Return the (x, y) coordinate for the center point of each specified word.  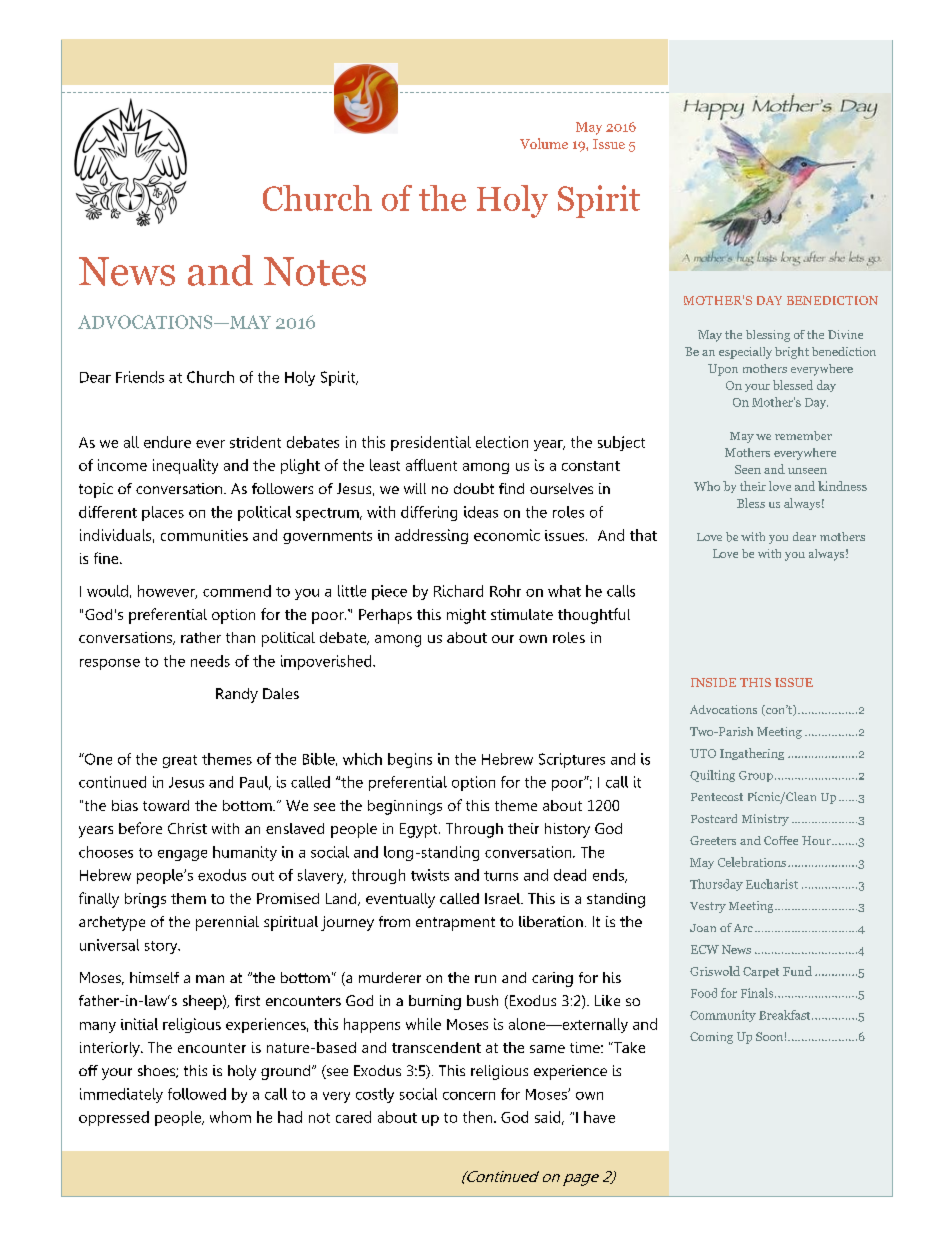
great (180, 761)
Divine (845, 334)
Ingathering (752, 754)
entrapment (455, 924)
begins (410, 760)
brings (145, 900)
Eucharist (772, 884)
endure (167, 442)
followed (197, 1094)
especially (745, 353)
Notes (315, 271)
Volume (544, 143)
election (502, 442)
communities (204, 535)
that (643, 535)
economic (507, 535)
